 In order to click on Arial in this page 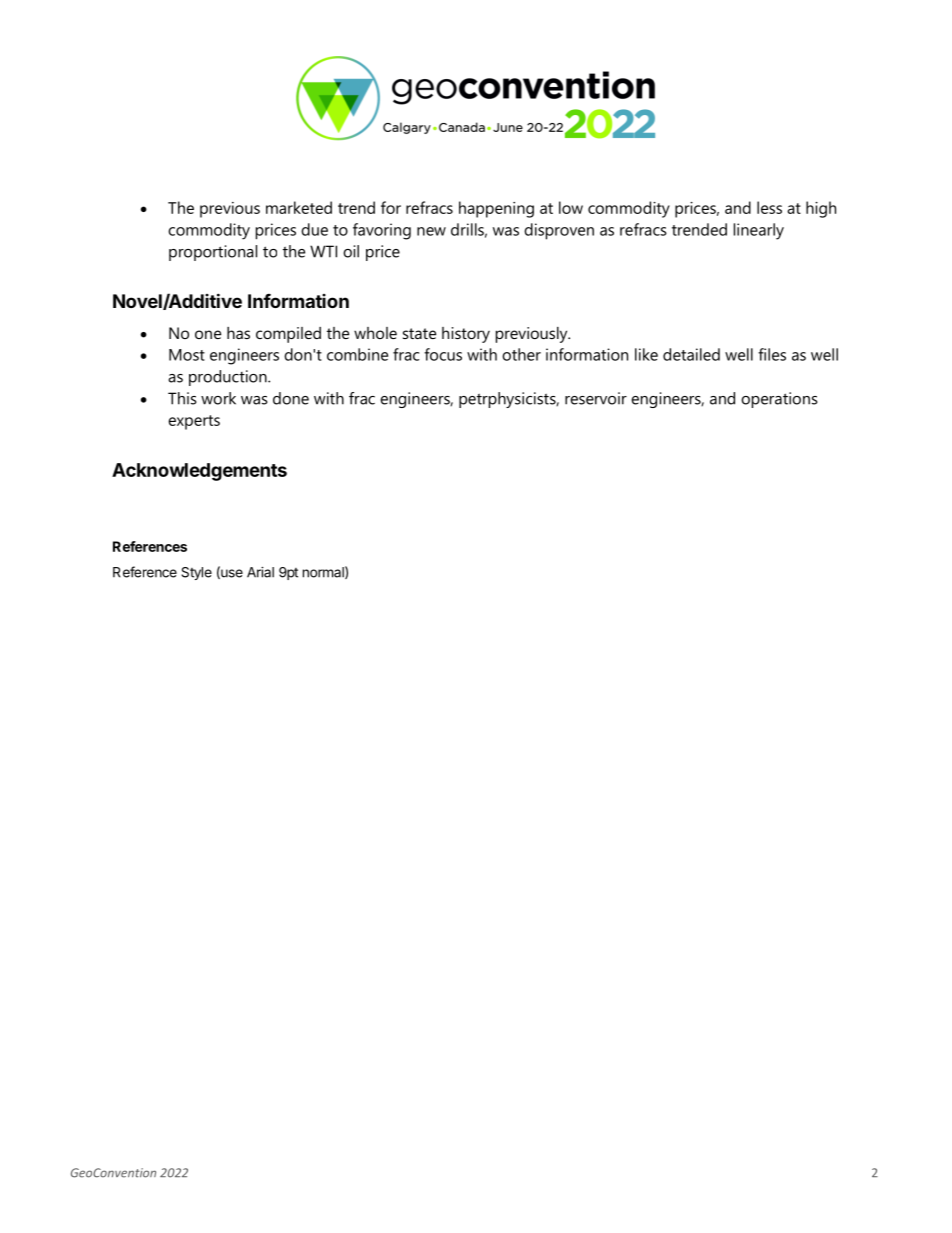, I will do `click(260, 572)`.
